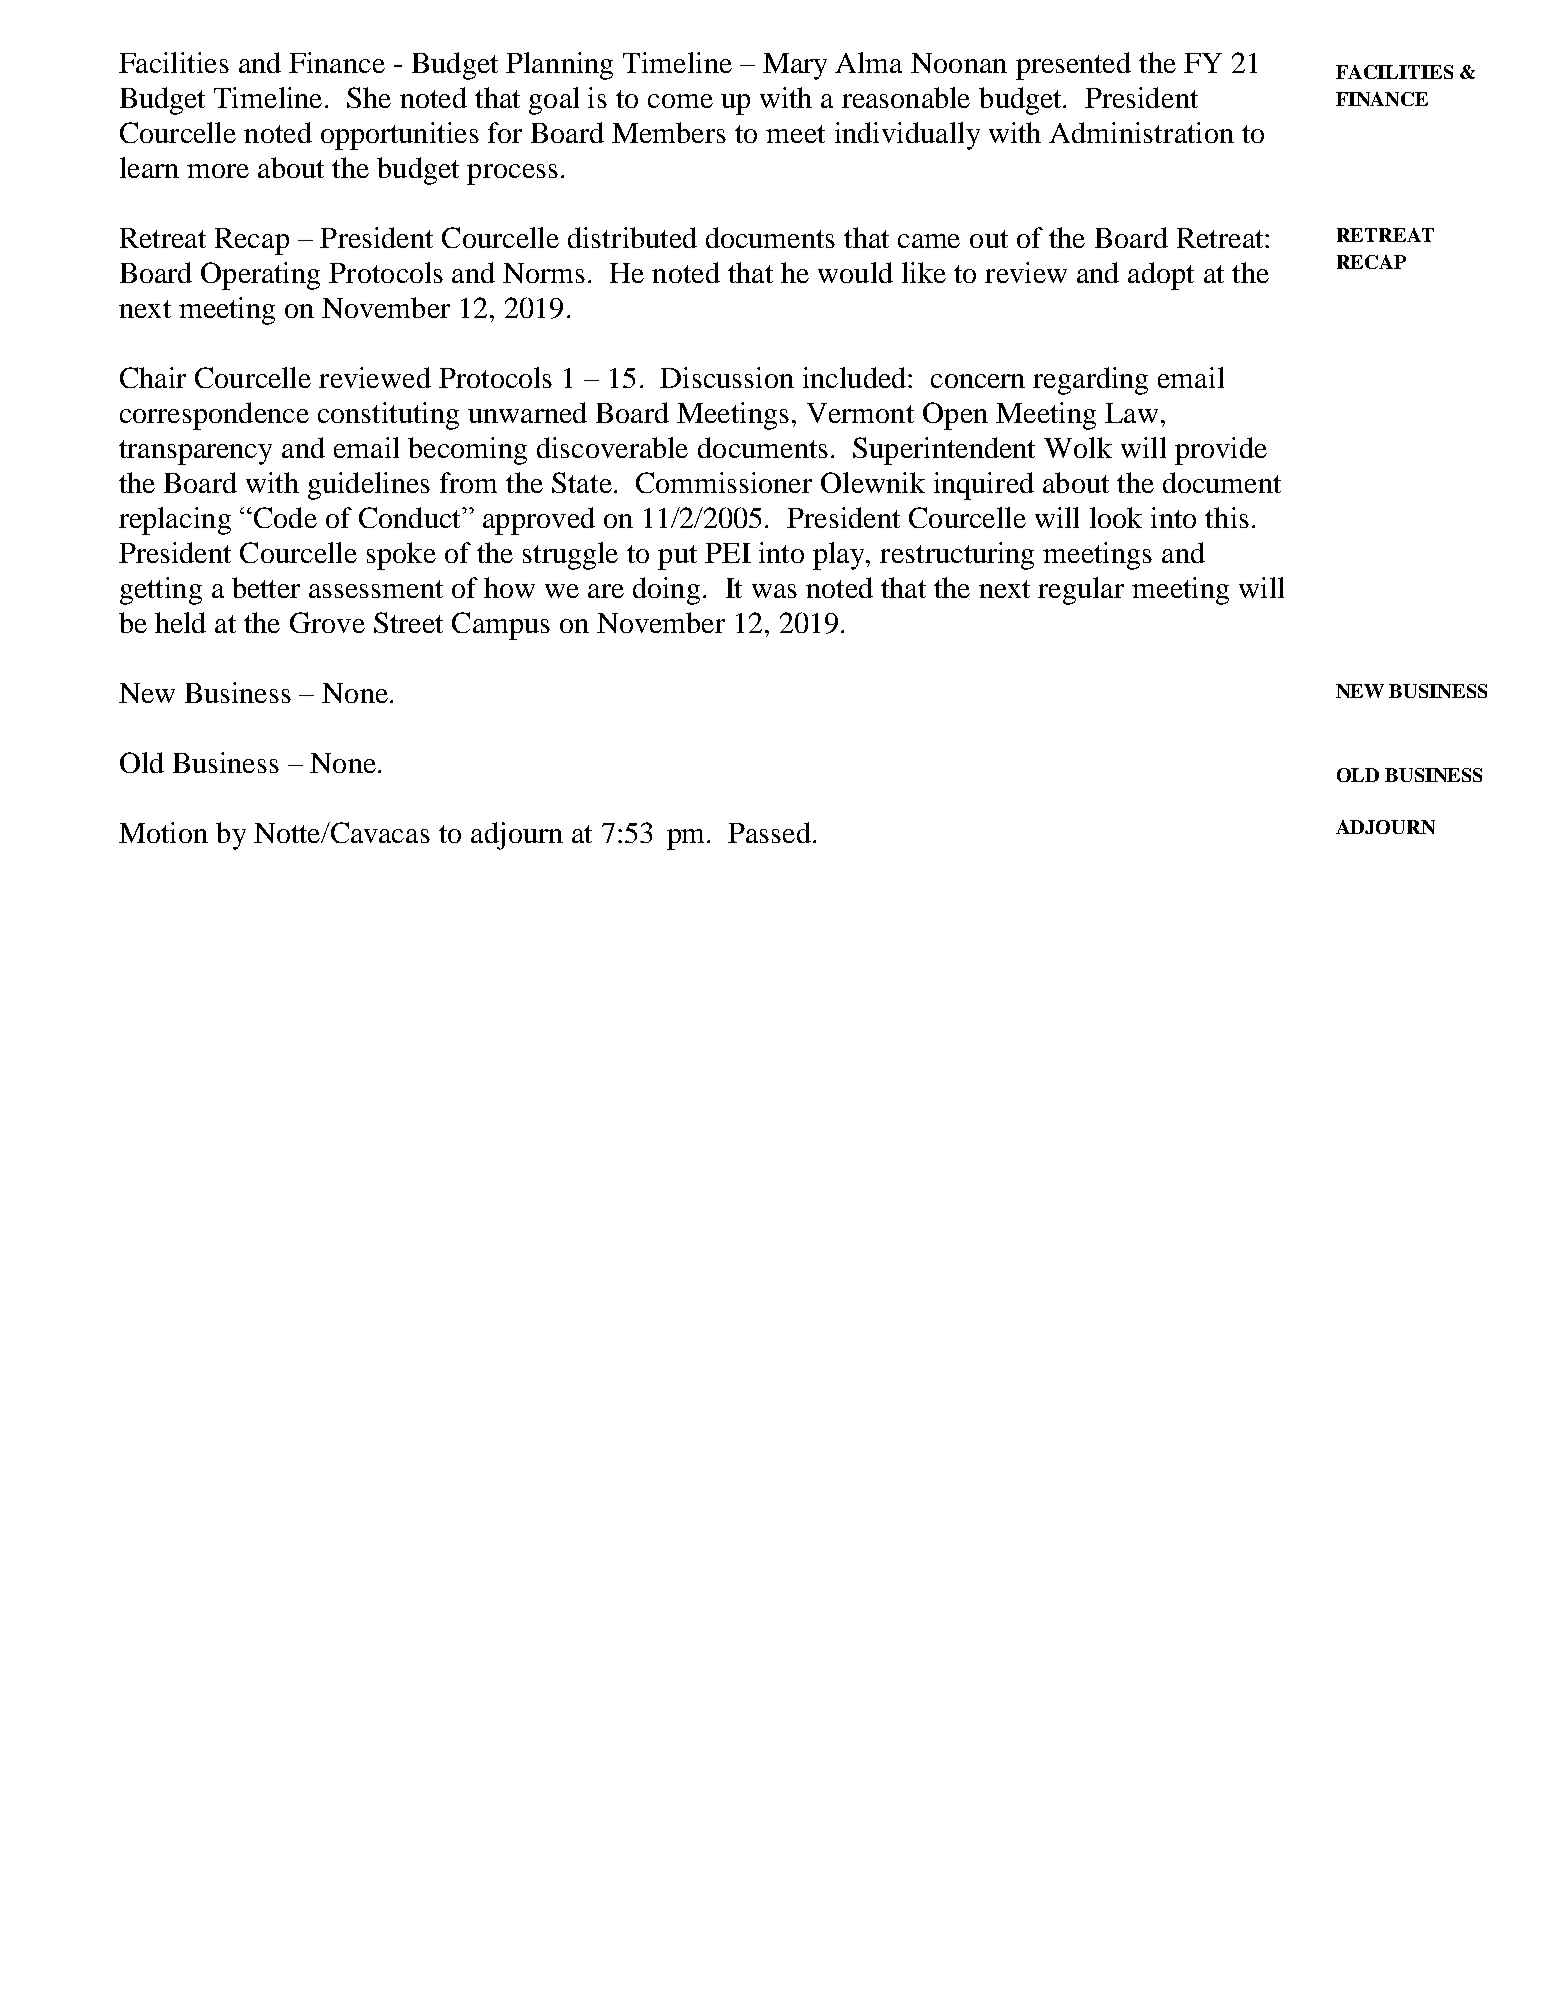  What do you see at coordinates (1073, 66) in the screenshot?
I see `presented` at bounding box center [1073, 66].
